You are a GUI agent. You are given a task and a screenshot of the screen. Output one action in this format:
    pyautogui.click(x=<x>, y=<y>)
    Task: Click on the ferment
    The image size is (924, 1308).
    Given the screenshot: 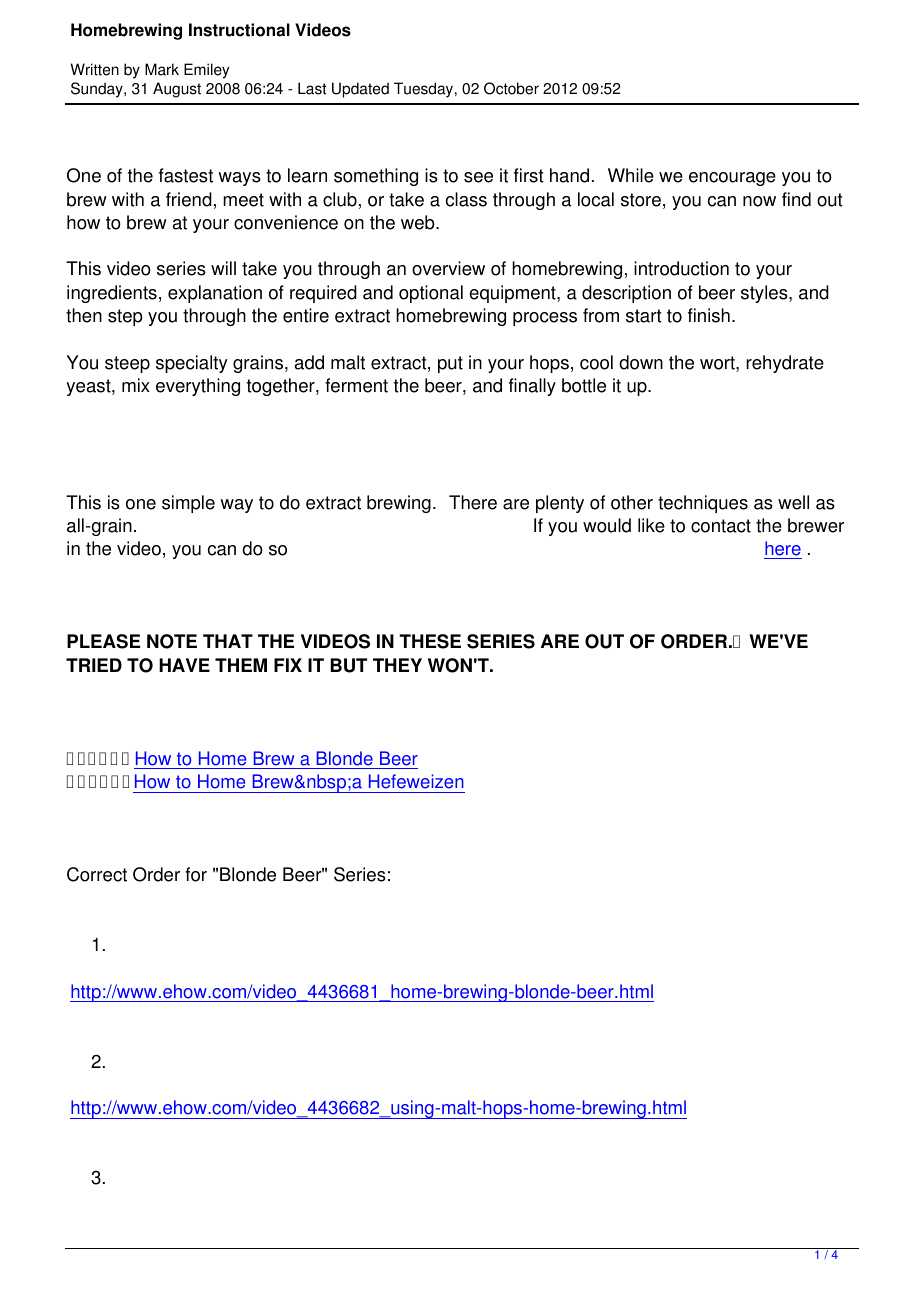 What is the action you would take?
    pyautogui.click(x=356, y=385)
